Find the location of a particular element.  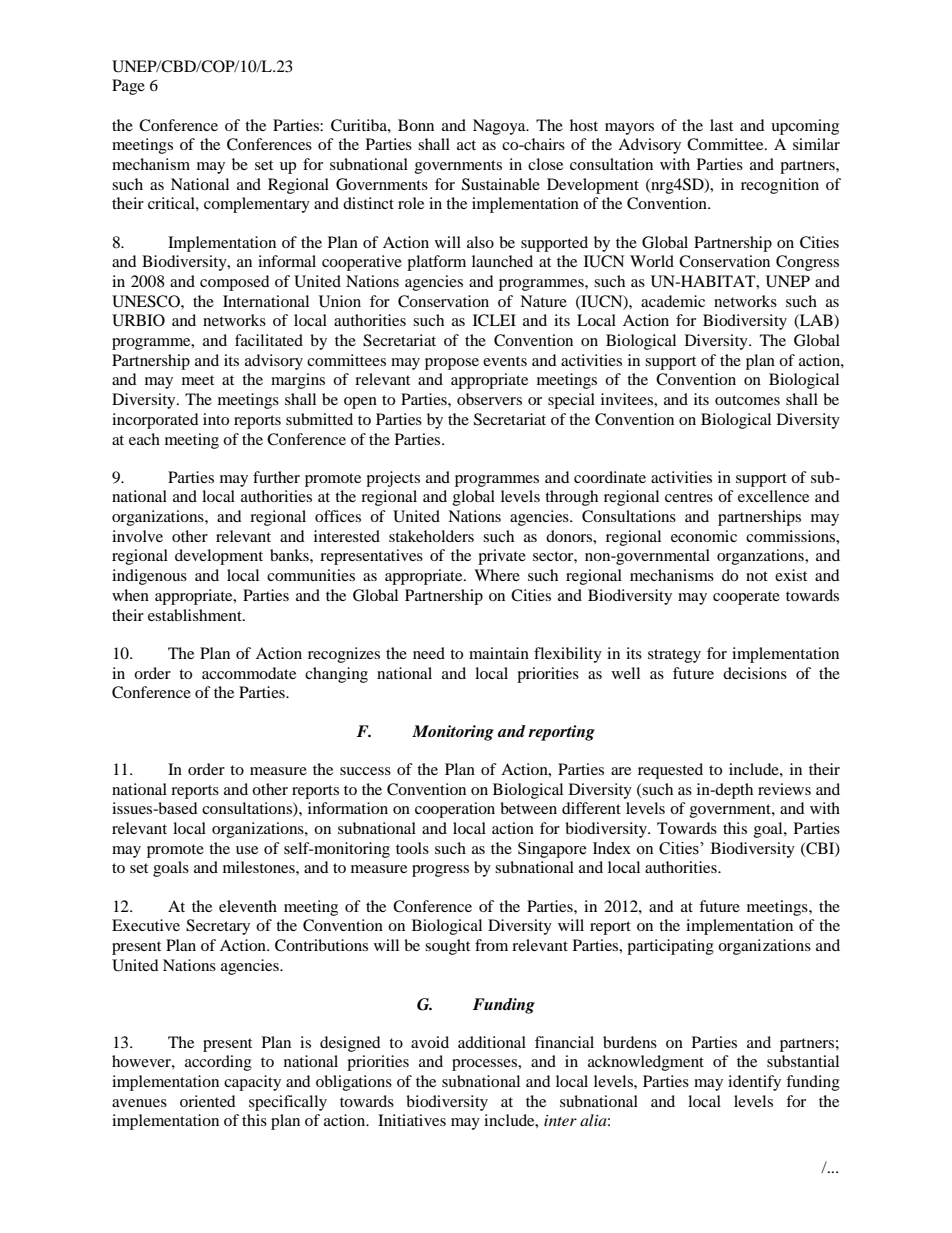

outcomes is located at coordinates (747, 400).
